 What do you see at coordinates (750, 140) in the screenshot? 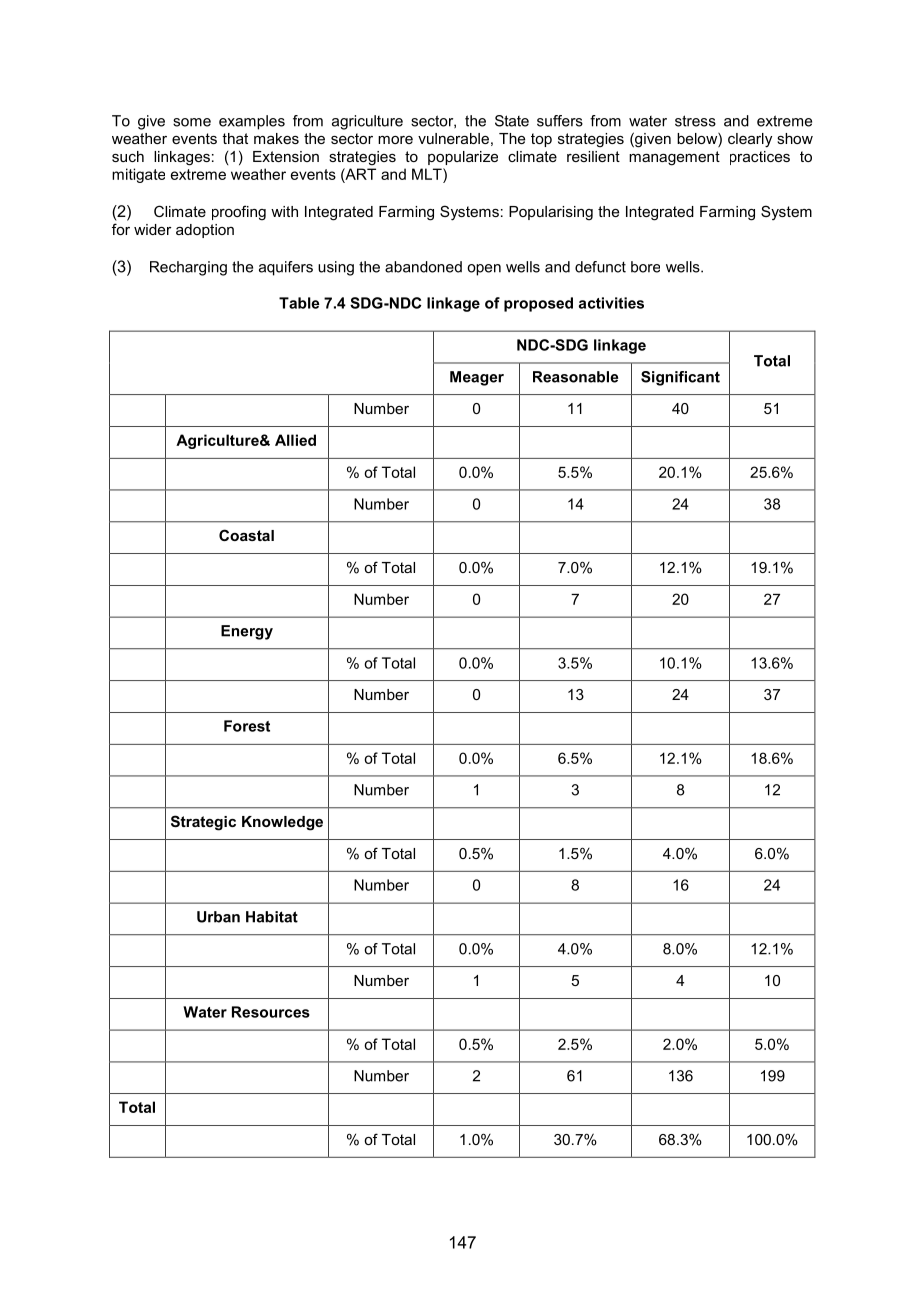
I see `clearly` at bounding box center [750, 140].
